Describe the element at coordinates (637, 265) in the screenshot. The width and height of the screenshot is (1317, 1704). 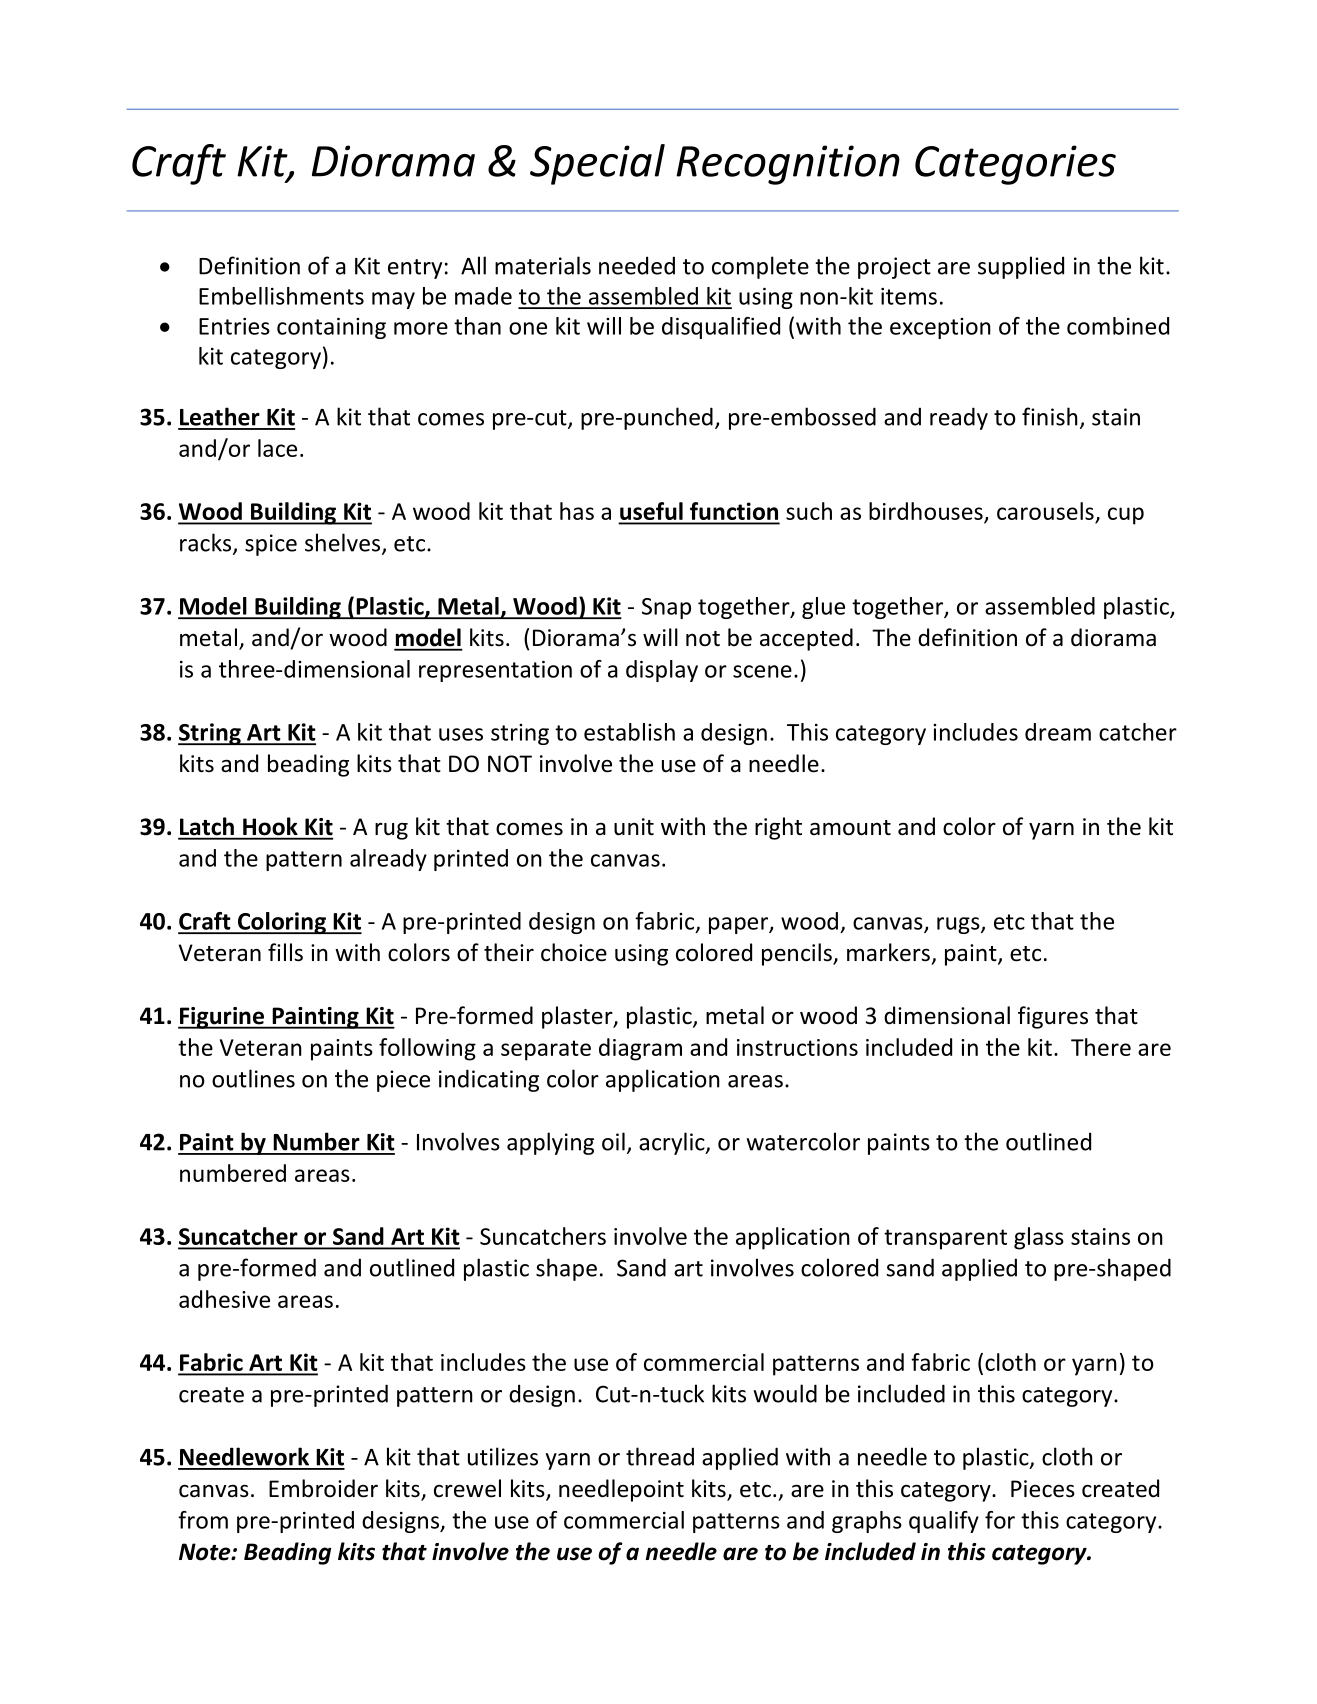
I see `needed` at that location.
